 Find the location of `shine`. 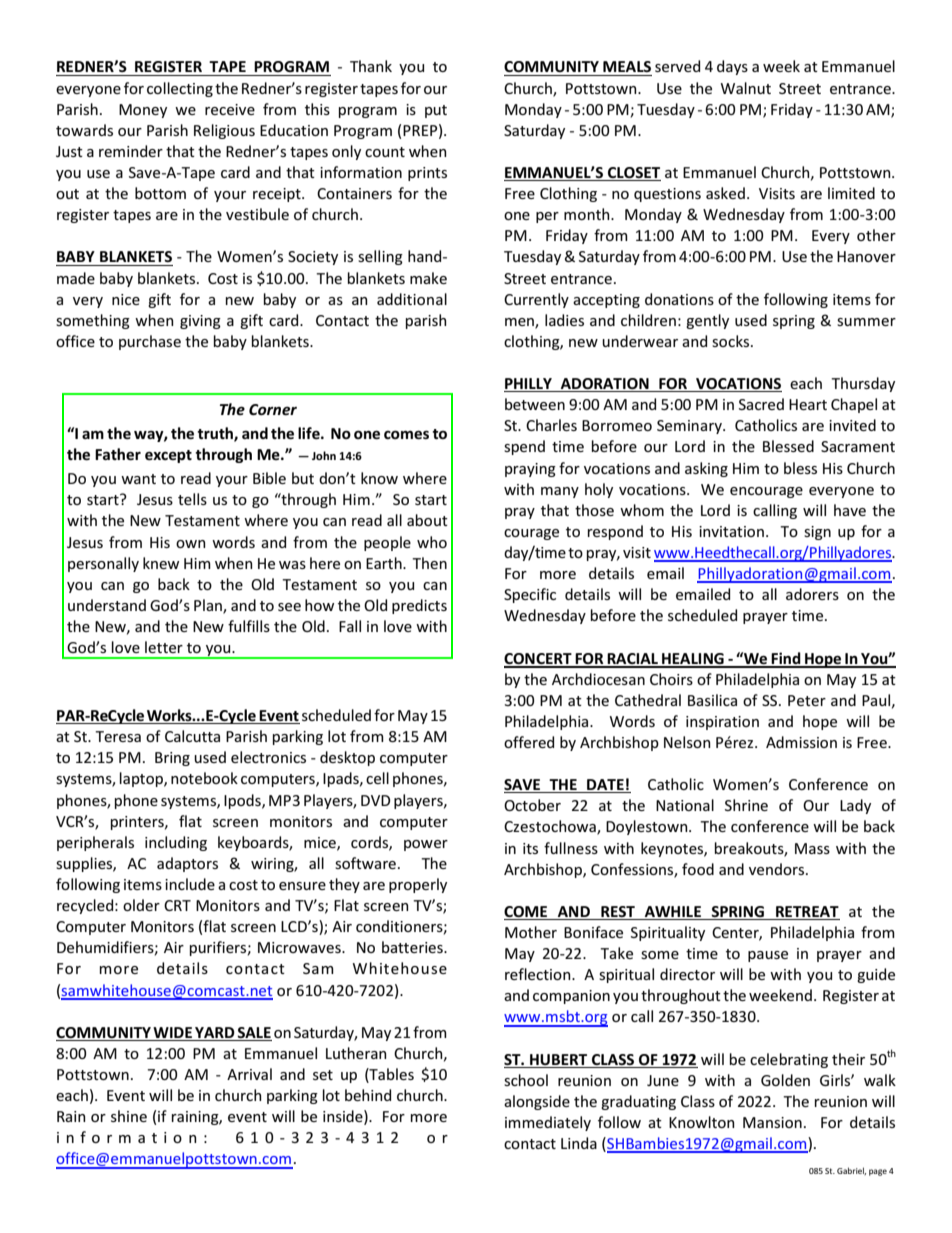

shine is located at coordinates (129, 1116).
